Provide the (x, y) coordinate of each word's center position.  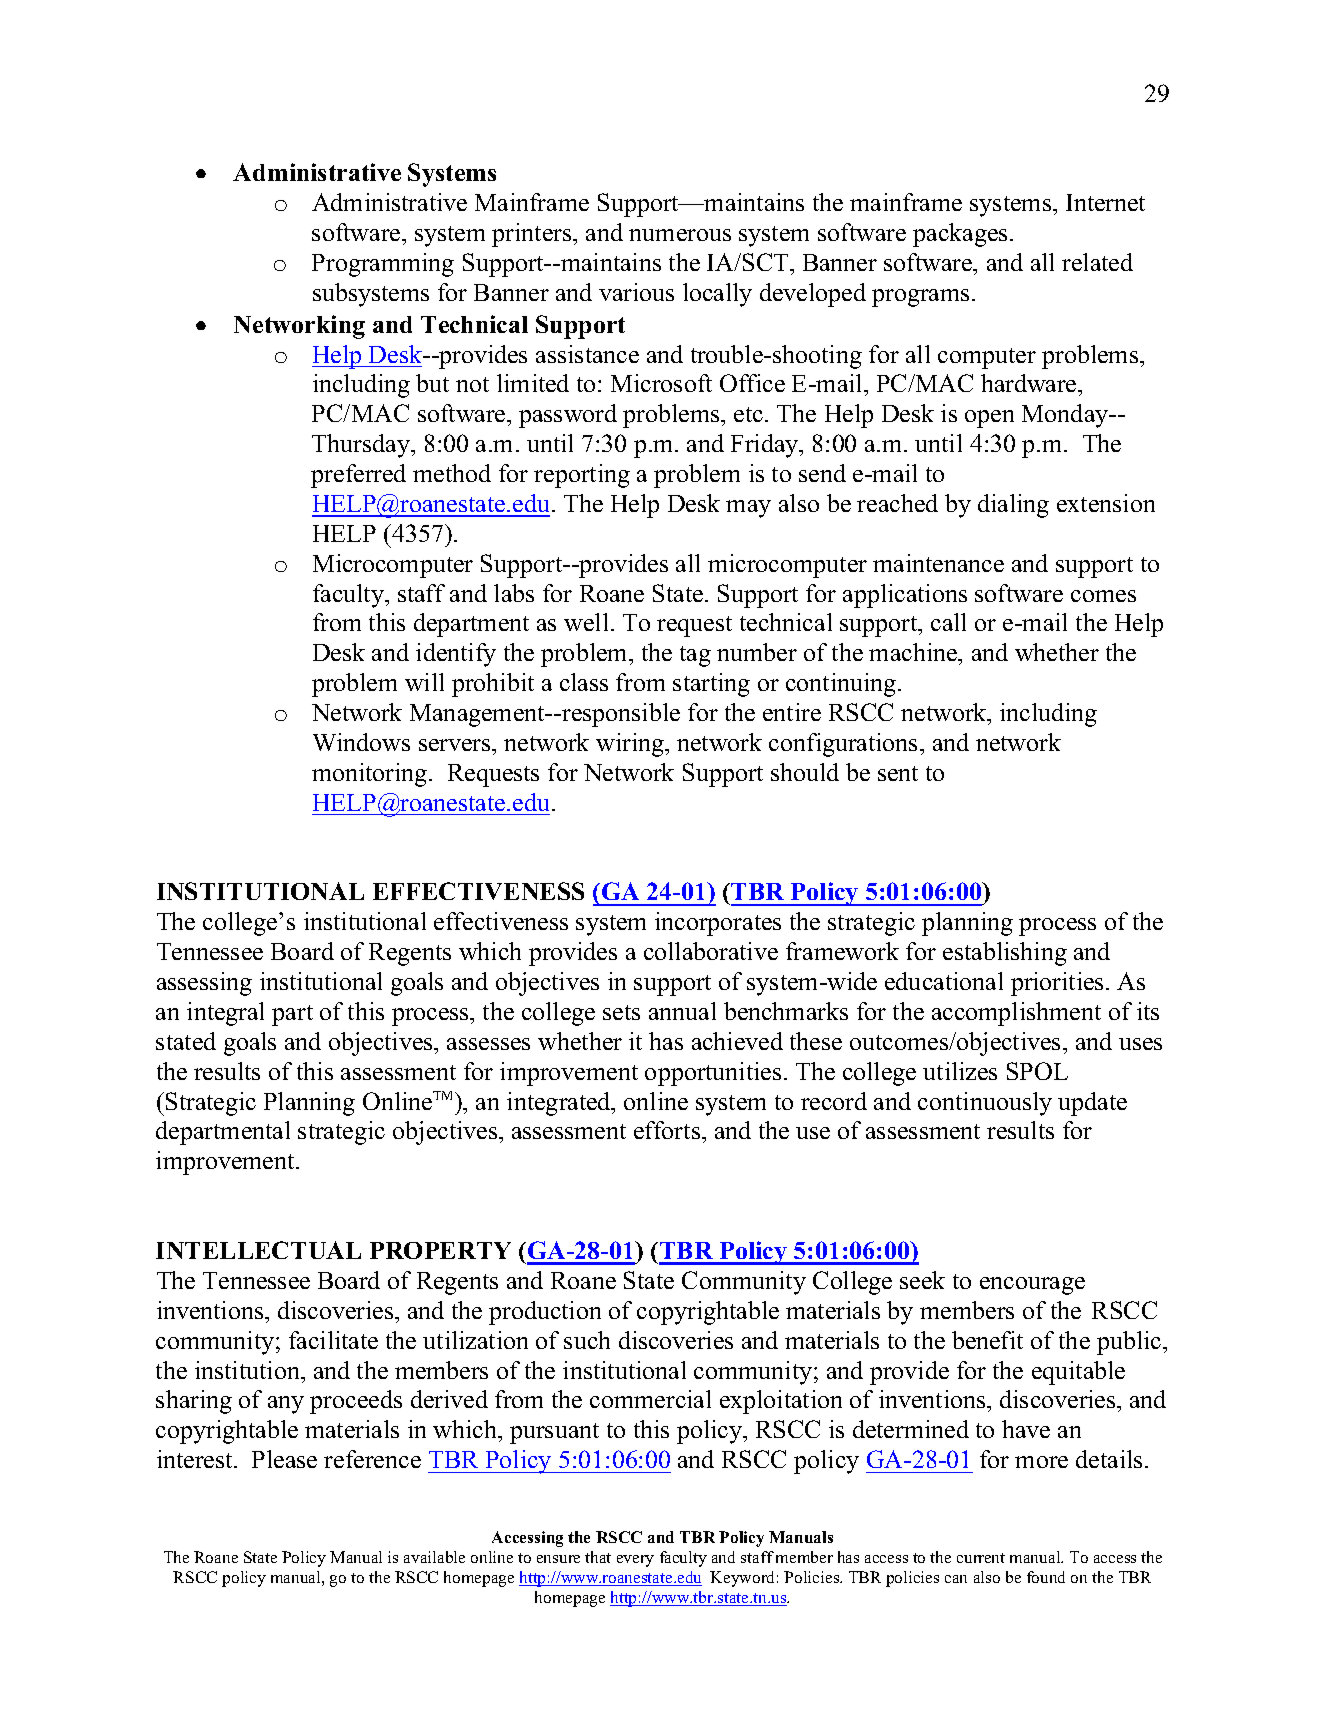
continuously (985, 1104)
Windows (361, 742)
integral (225, 1014)
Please (284, 1459)
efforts (668, 1130)
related (1097, 262)
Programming (383, 265)
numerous (680, 235)
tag (695, 656)
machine (914, 654)
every (635, 1561)
